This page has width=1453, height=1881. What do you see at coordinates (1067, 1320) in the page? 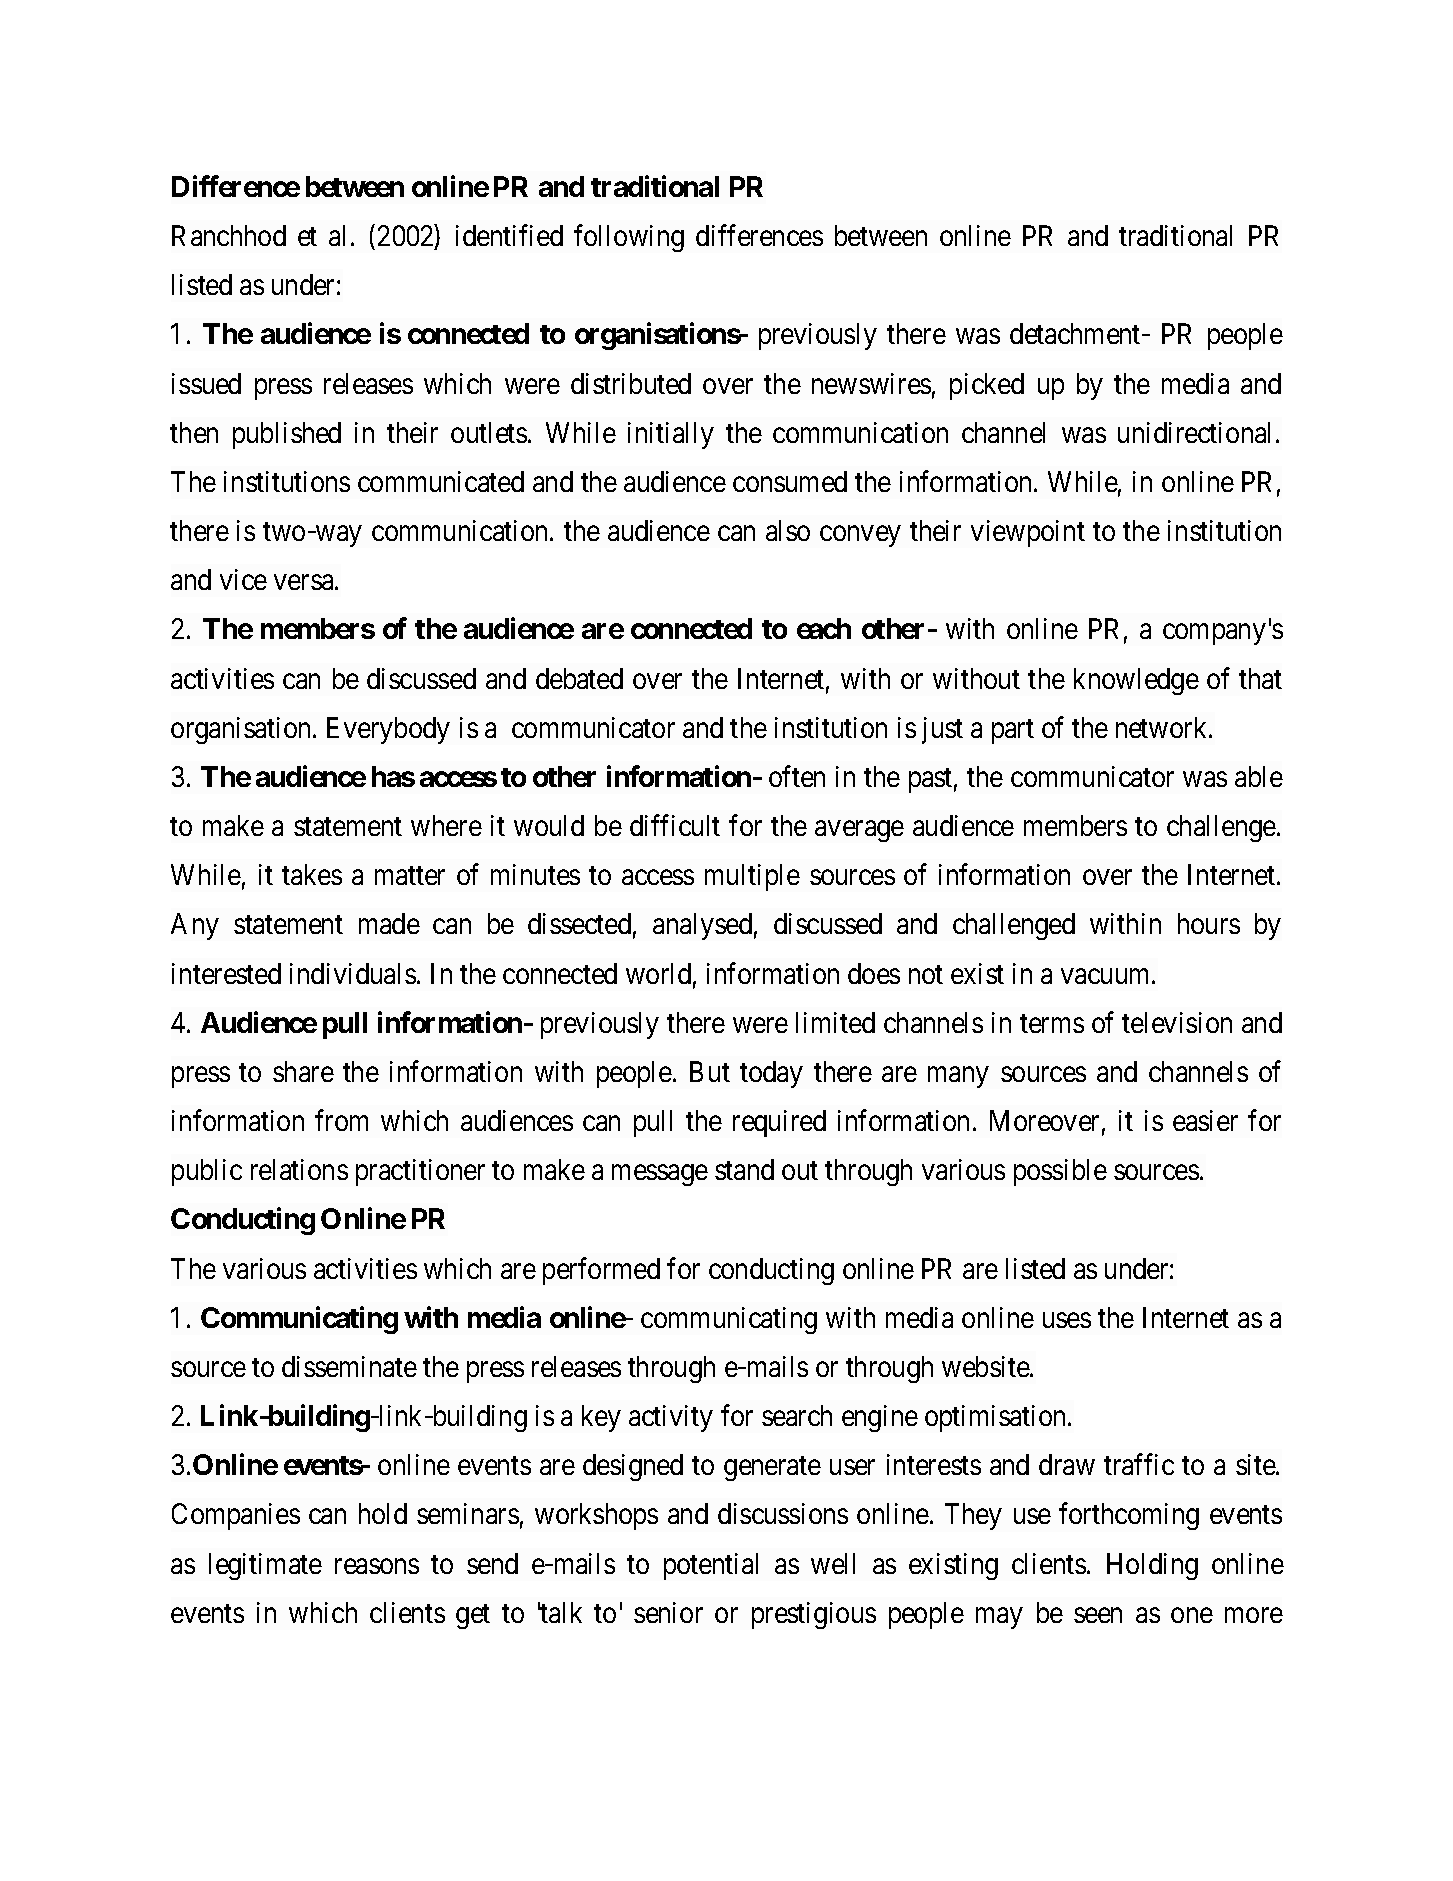
I see `uses` at bounding box center [1067, 1320].
